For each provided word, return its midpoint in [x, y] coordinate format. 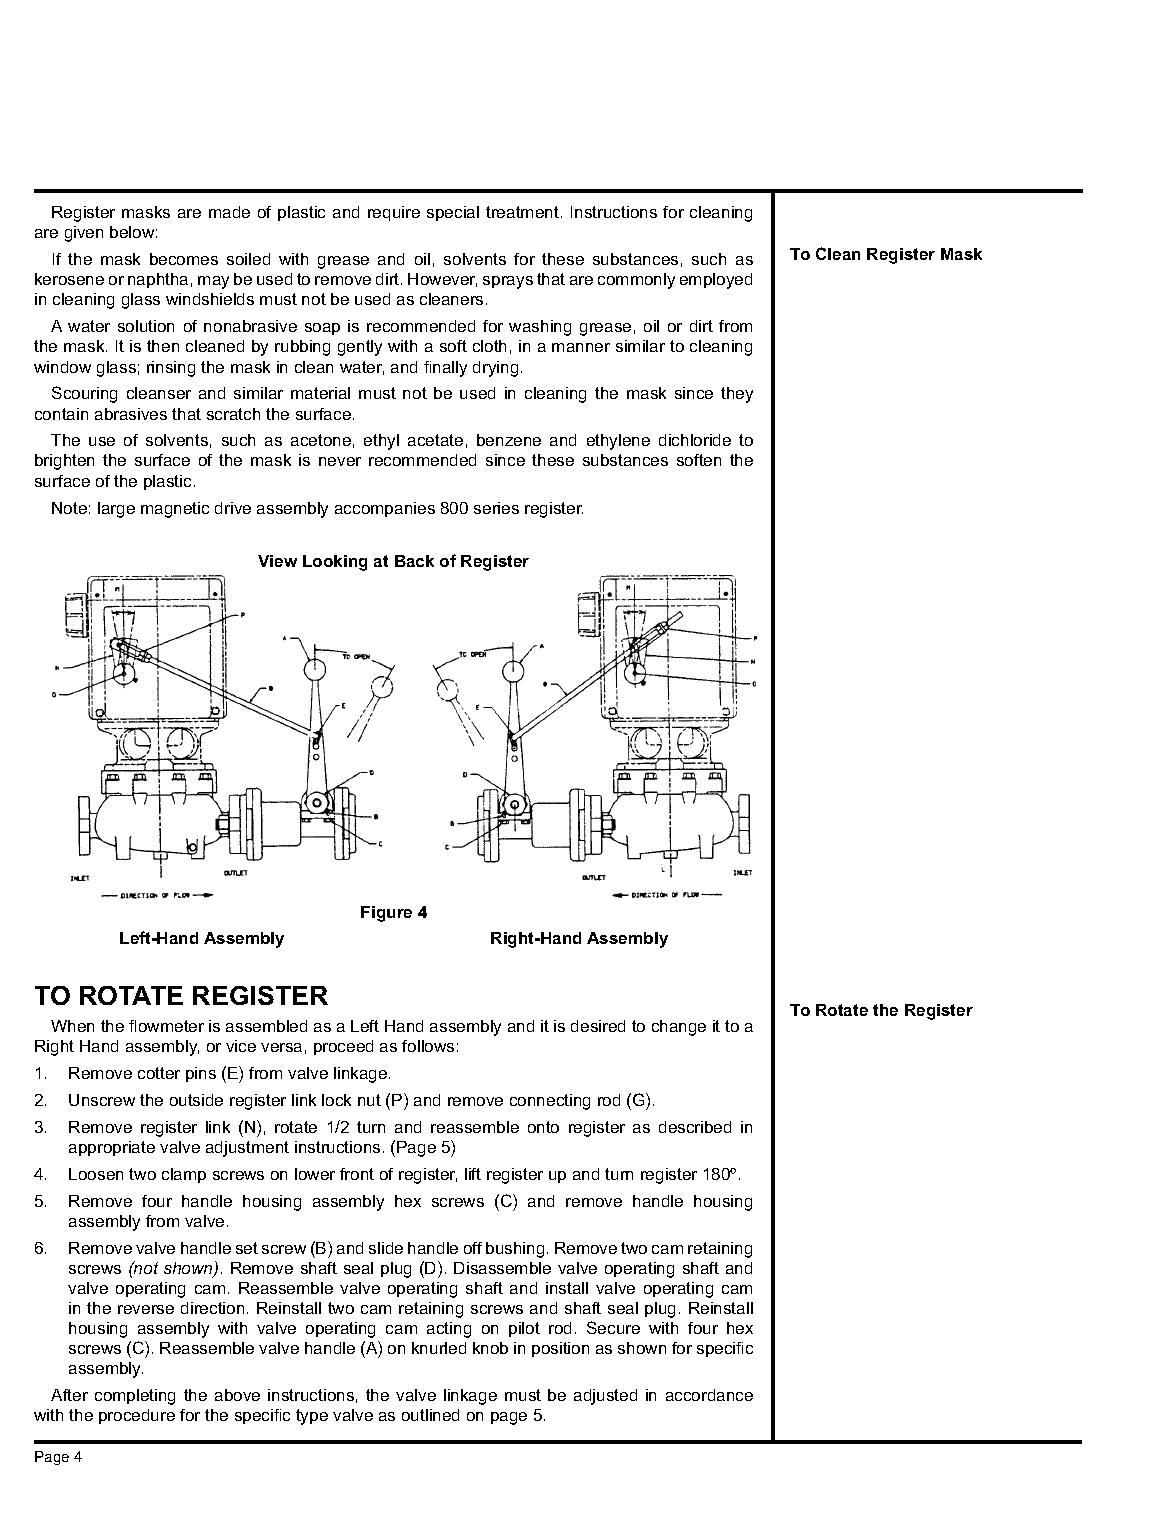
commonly [636, 281]
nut [369, 1100]
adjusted [605, 1397]
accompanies [385, 509]
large [116, 510]
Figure [386, 914]
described [695, 1127]
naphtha [158, 280]
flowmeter [166, 1026]
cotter [159, 1073]
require [394, 213]
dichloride [695, 440]
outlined [430, 1415]
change [679, 1028]
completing [135, 1397]
